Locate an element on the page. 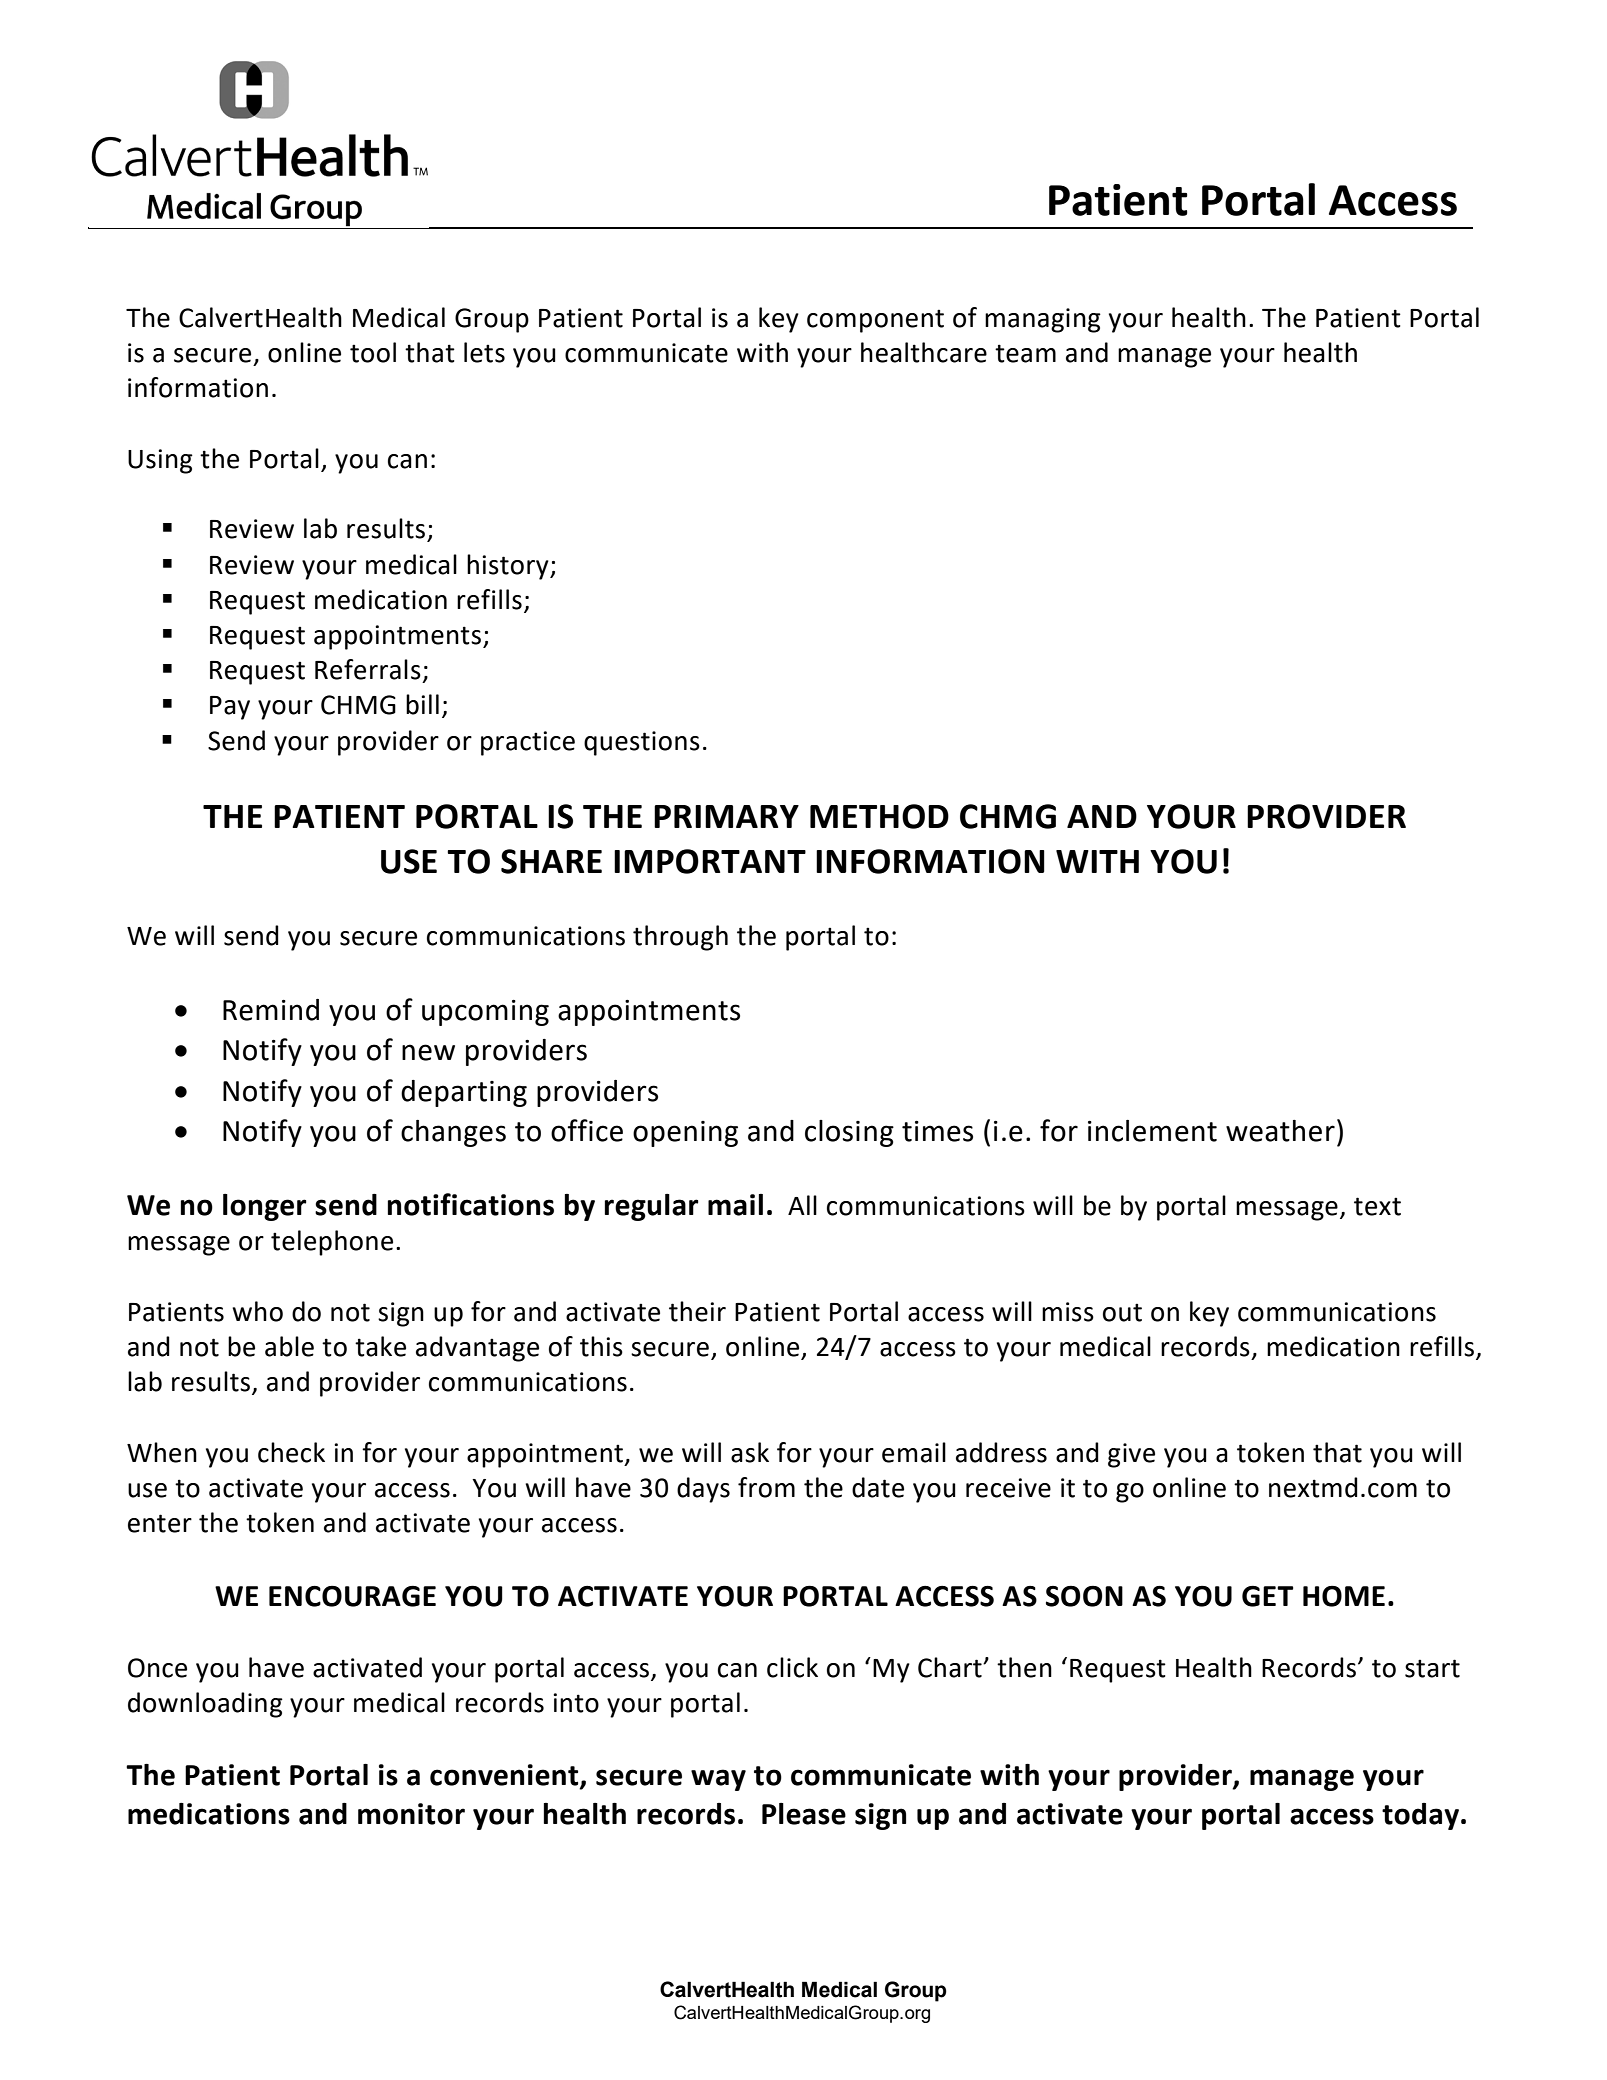 This image has width=1607, height=2080. check is located at coordinates (291, 1452).
